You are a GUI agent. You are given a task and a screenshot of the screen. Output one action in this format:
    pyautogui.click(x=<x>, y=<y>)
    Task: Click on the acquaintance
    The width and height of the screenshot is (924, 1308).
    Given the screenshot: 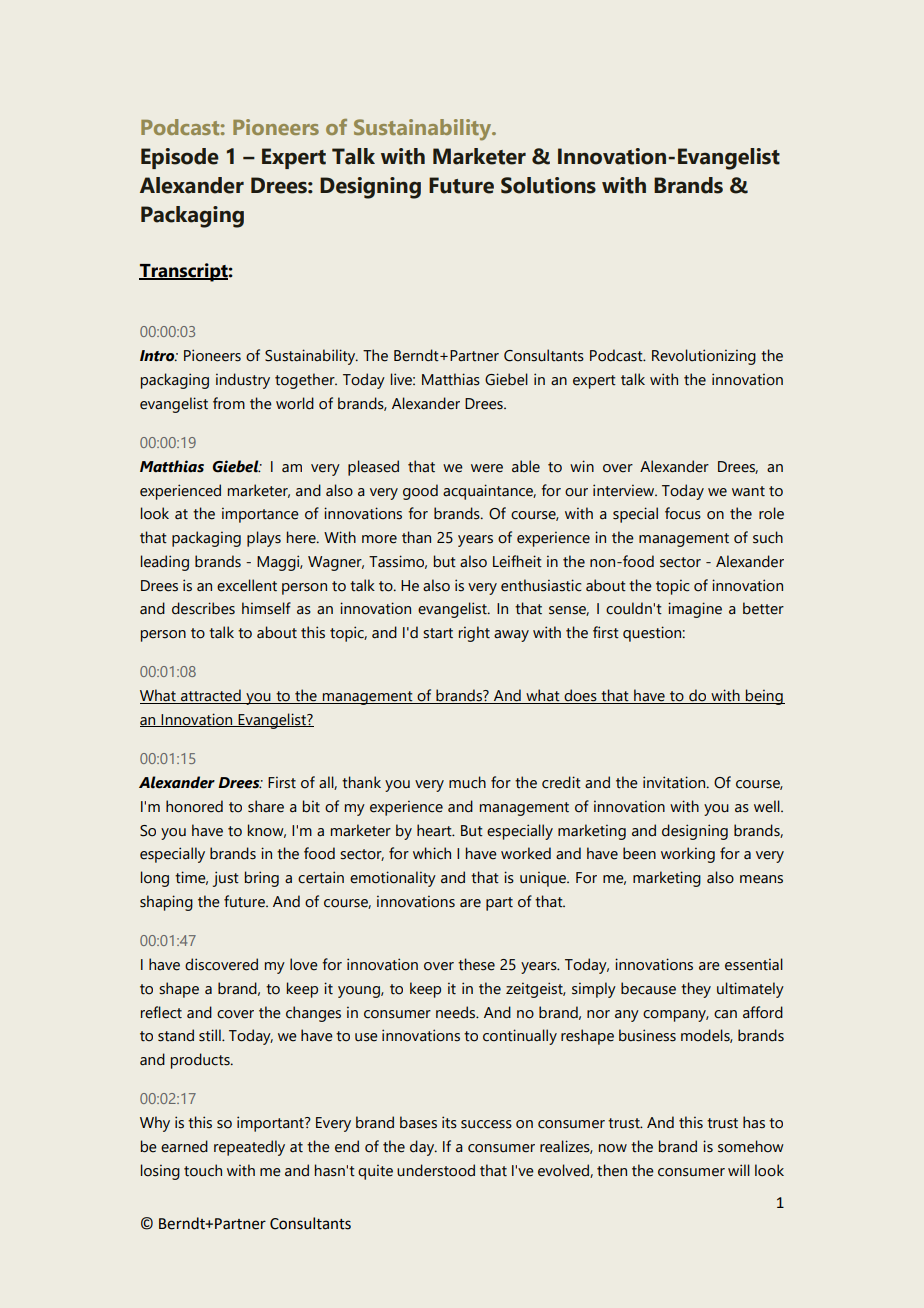 What is the action you would take?
    pyautogui.click(x=489, y=492)
